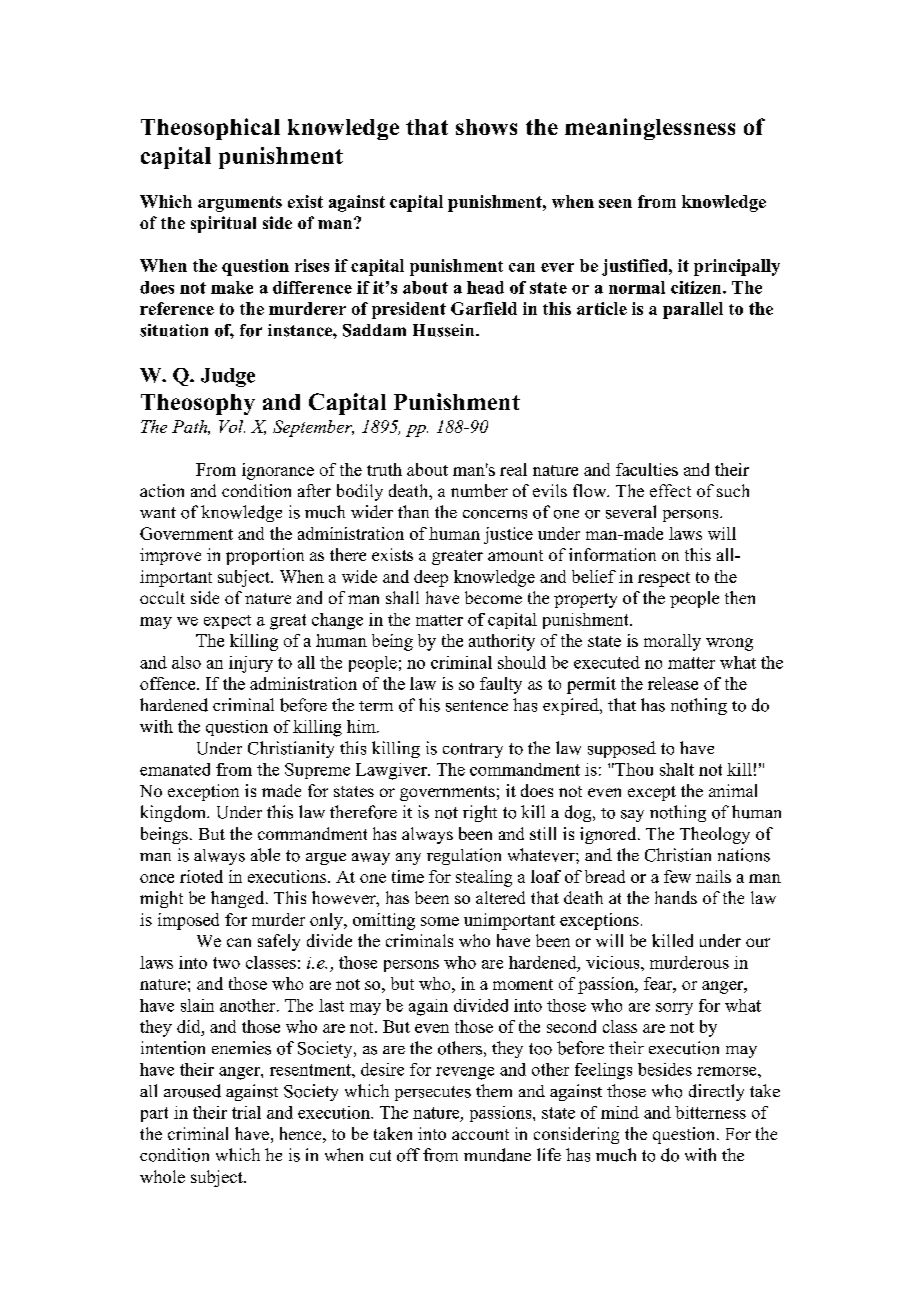 Image resolution: width=924 pixels, height=1308 pixels. What do you see at coordinates (210, 129) in the document?
I see `Theosophical` at bounding box center [210, 129].
